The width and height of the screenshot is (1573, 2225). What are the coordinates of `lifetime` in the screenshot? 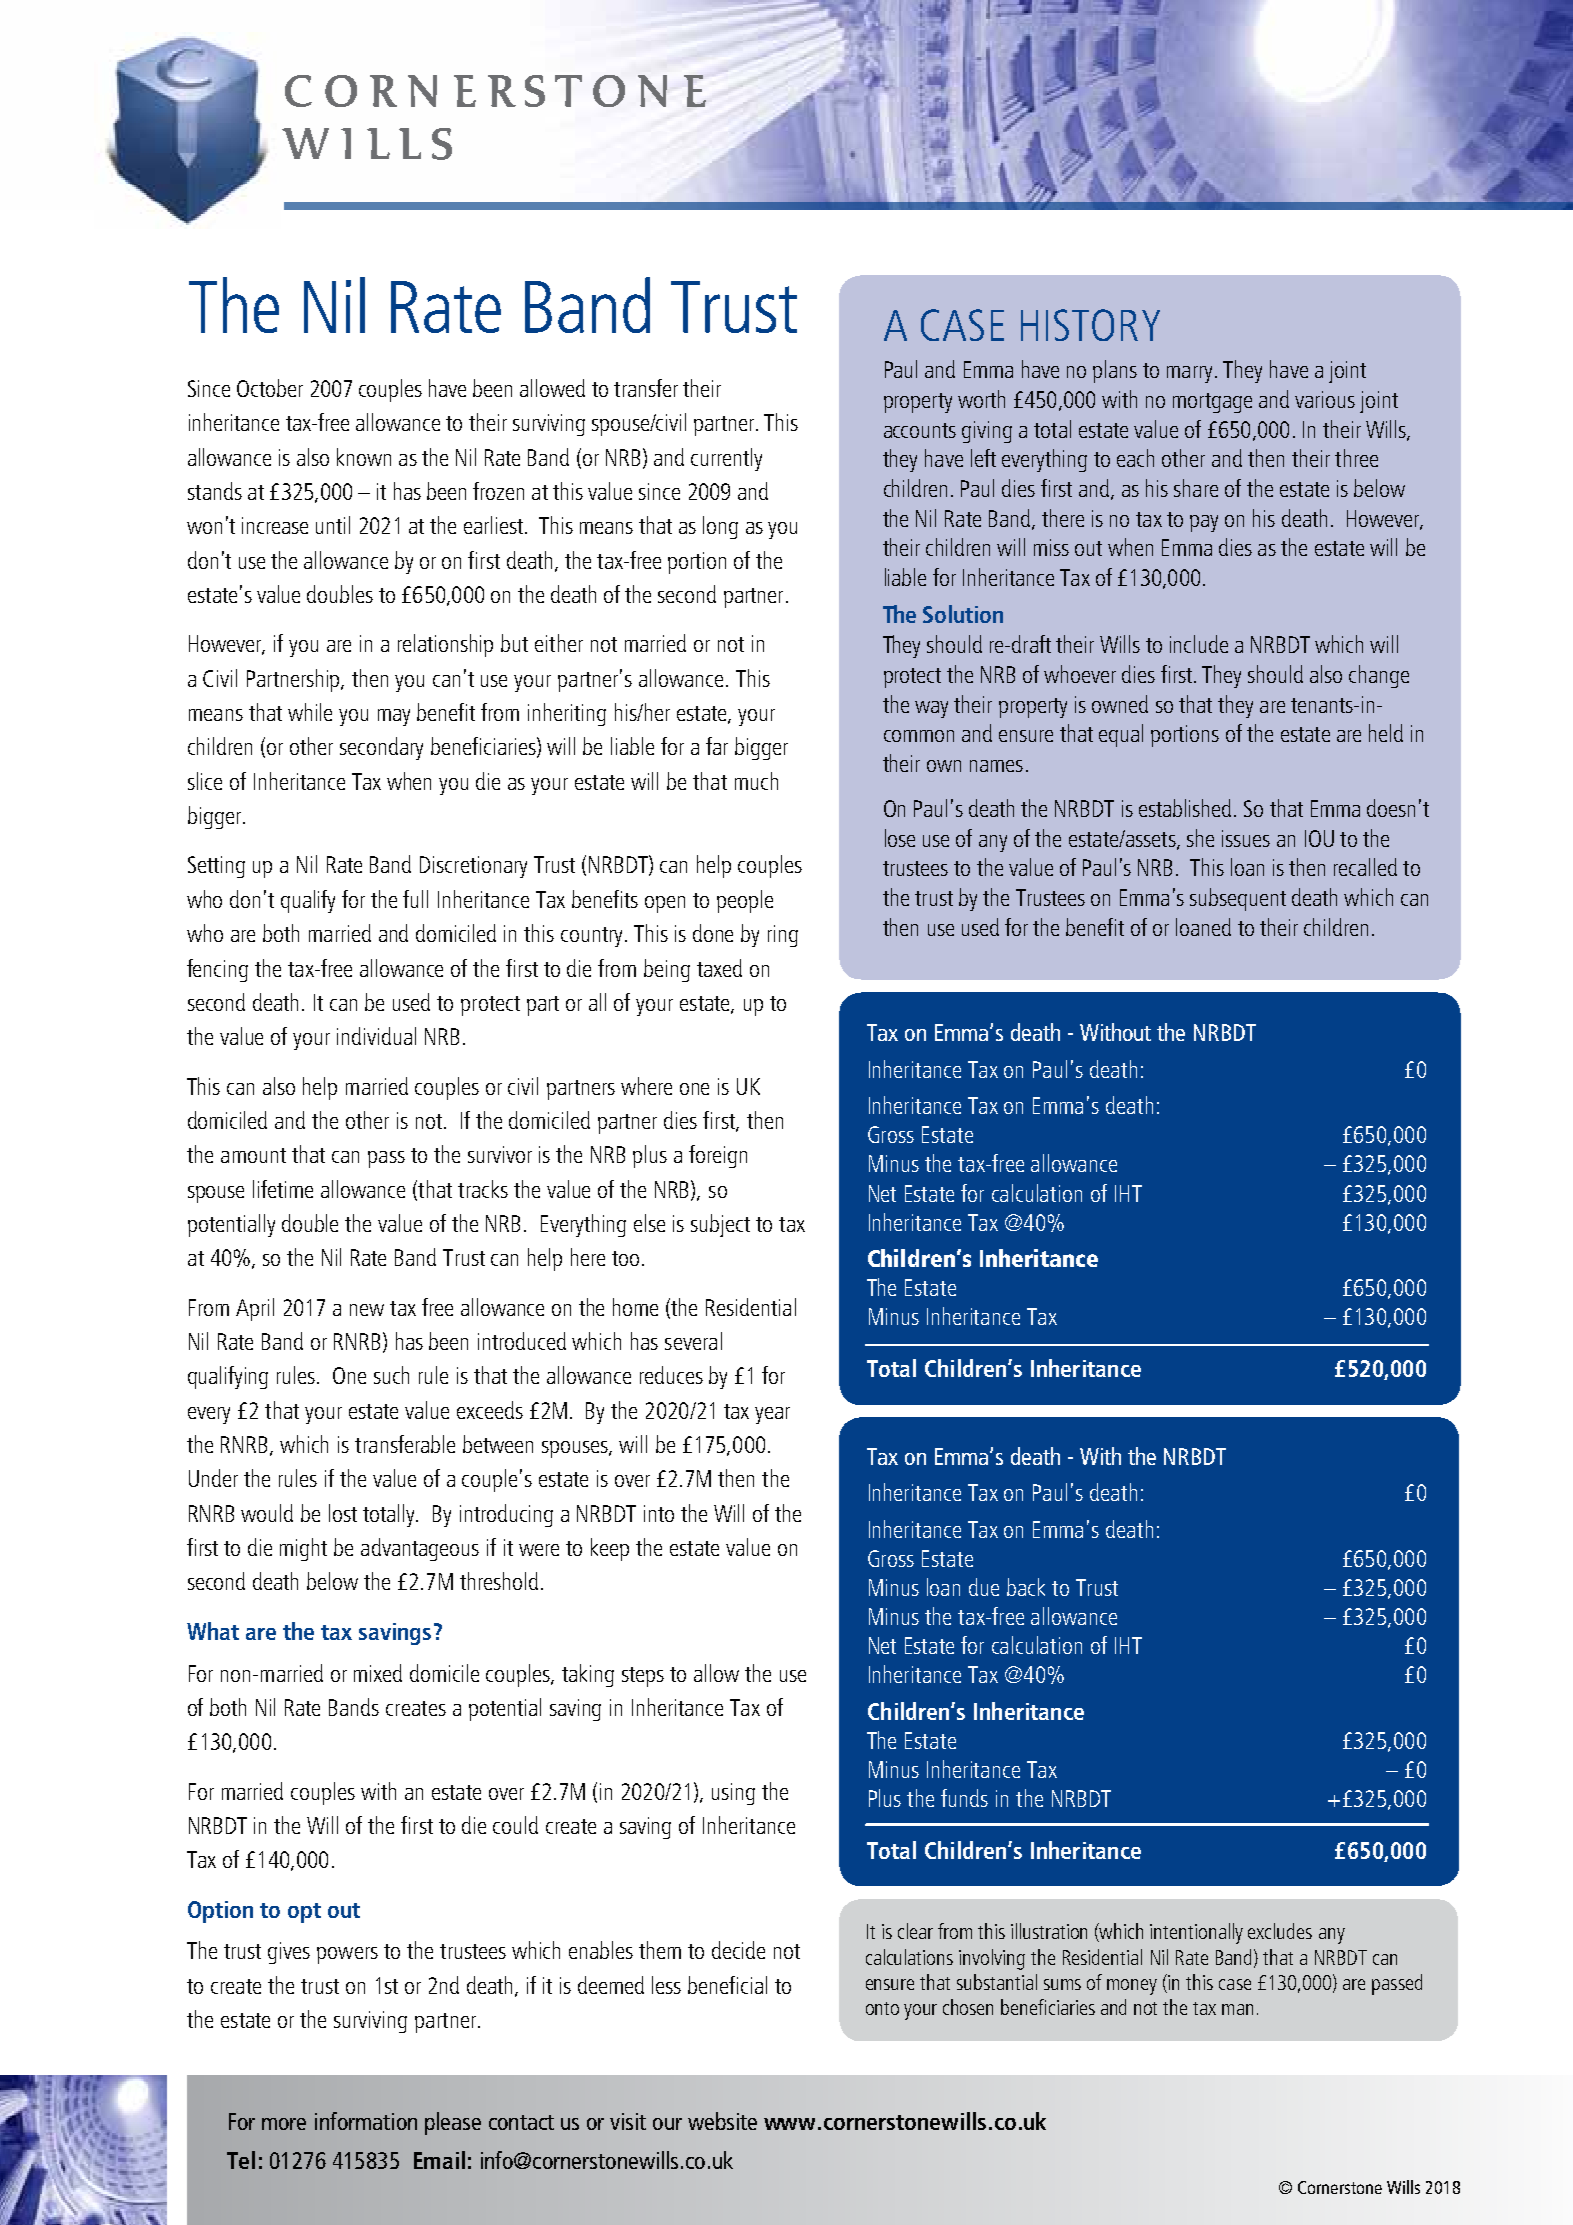 It's located at (283, 1189).
